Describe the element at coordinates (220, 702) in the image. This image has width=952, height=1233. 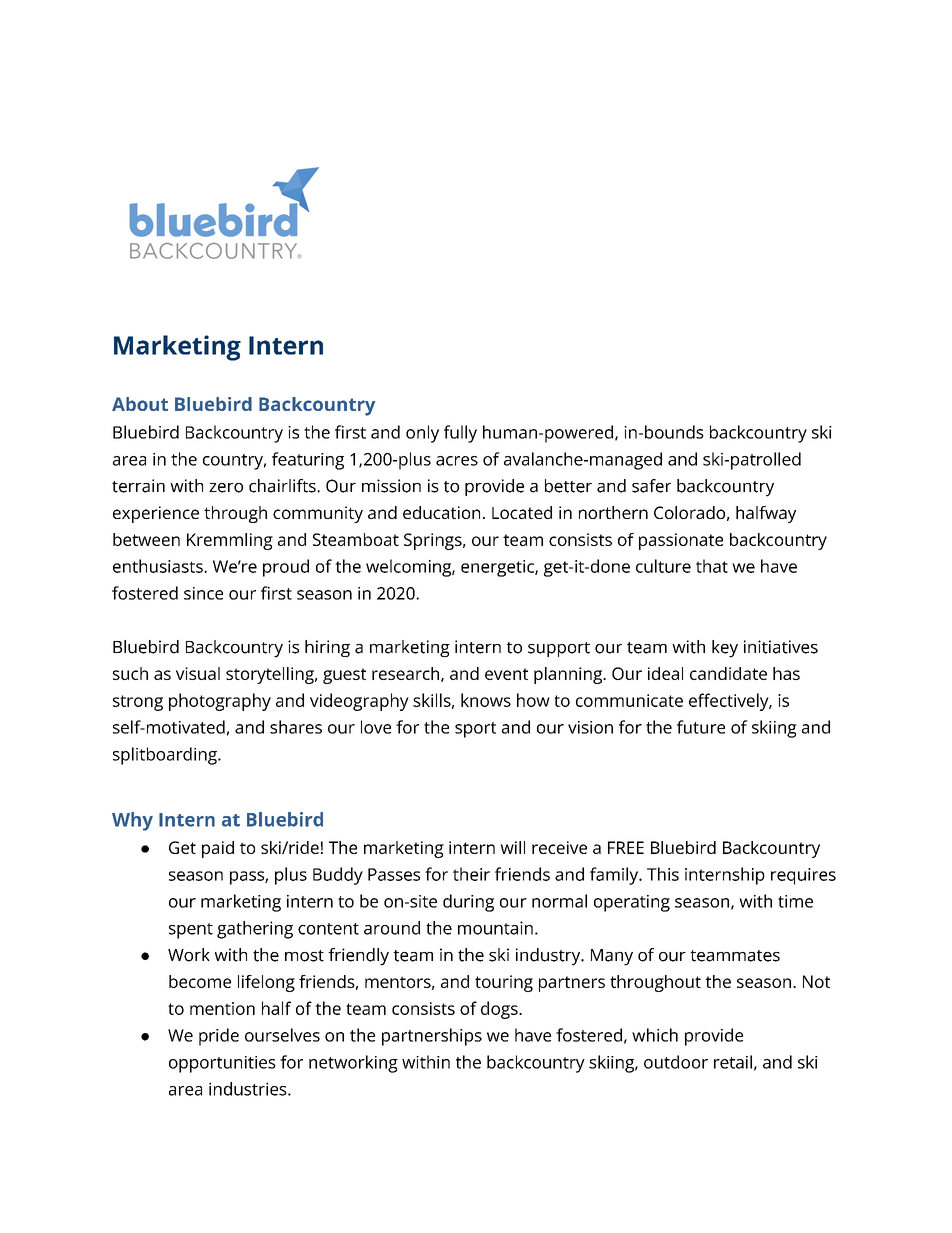
I see `photography` at that location.
